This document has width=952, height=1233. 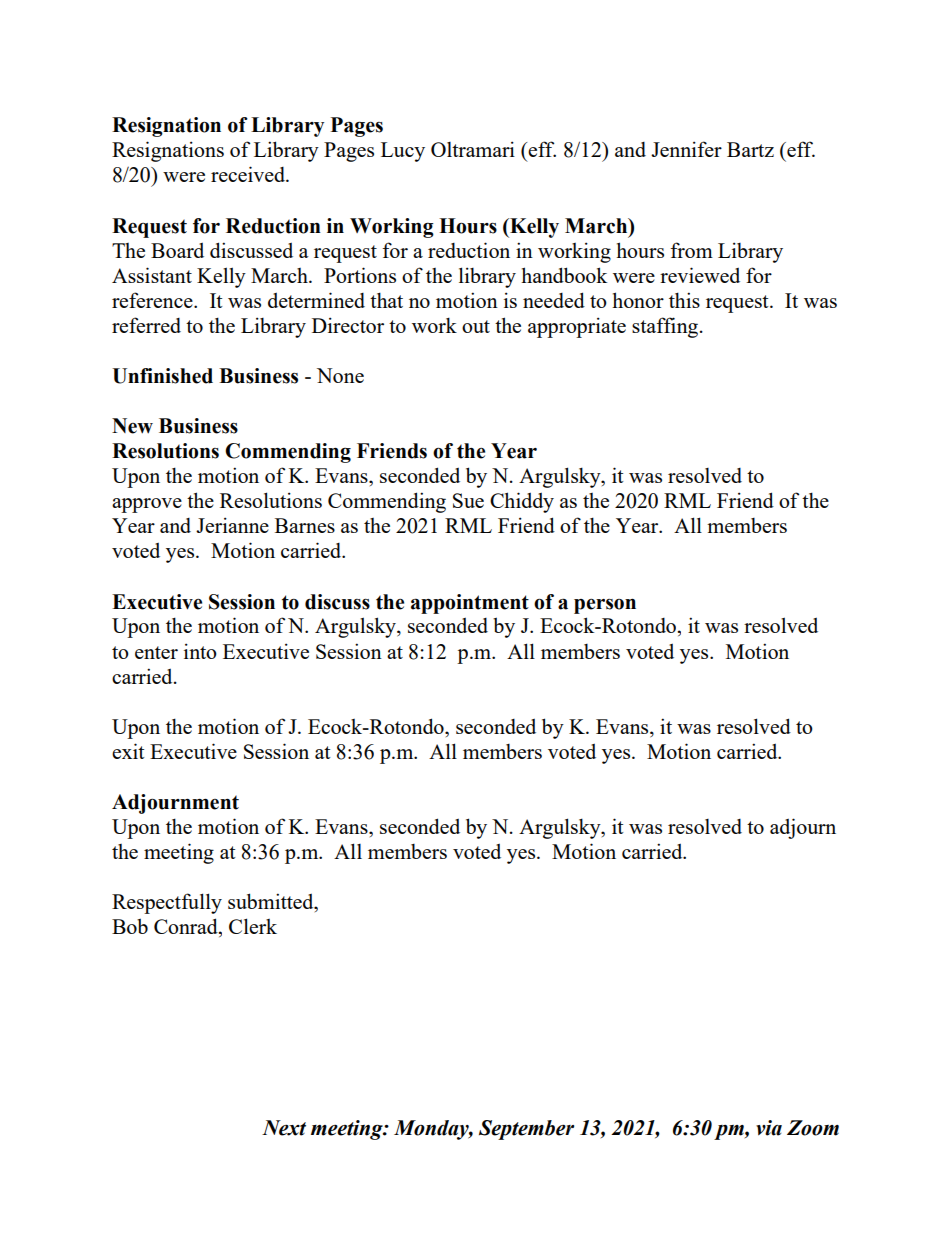 What do you see at coordinates (686, 149) in the document?
I see `Jennifer` at bounding box center [686, 149].
